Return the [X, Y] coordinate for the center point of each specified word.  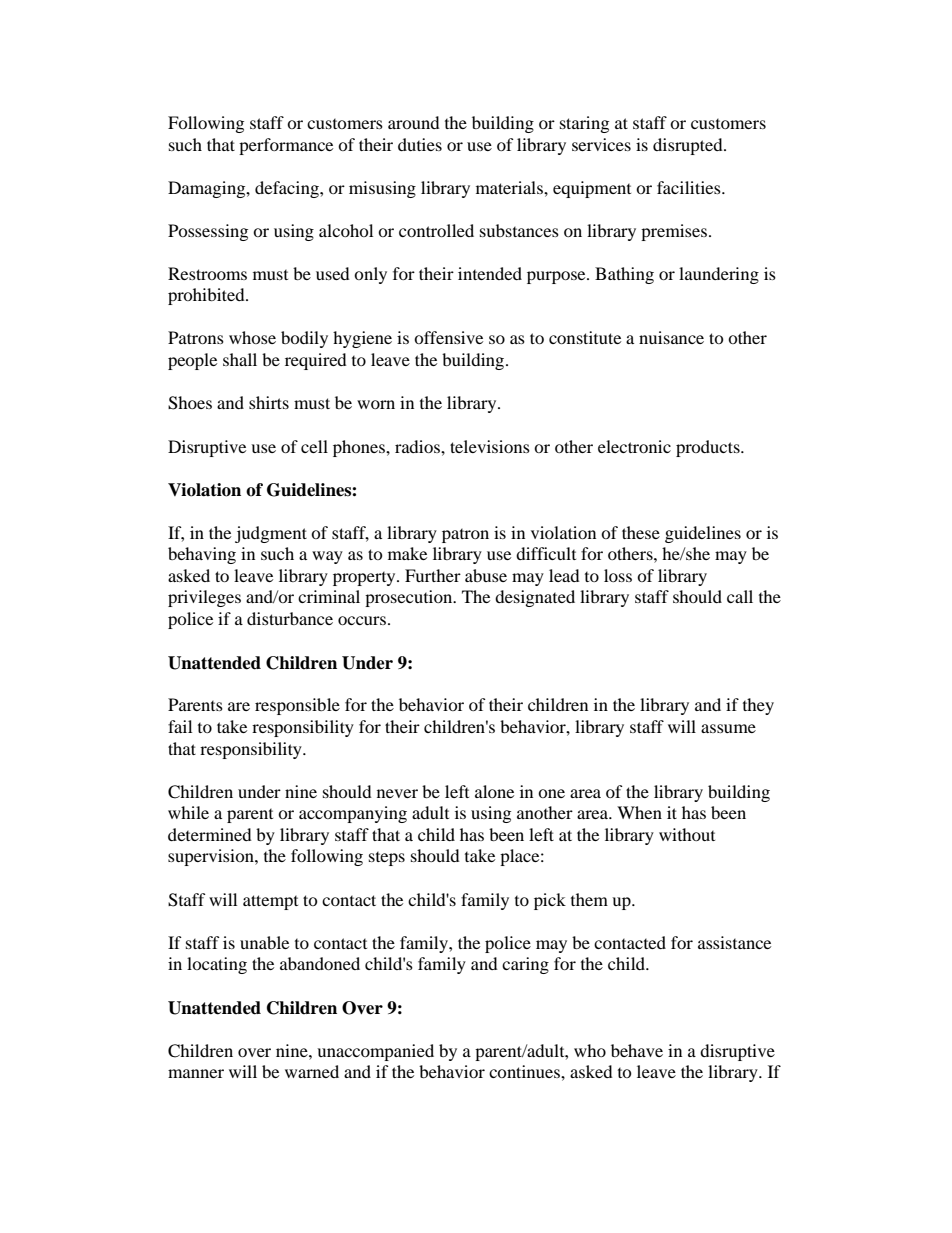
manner [196, 1073]
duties [420, 144]
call [740, 596]
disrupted [689, 146]
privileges [204, 598]
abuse [486, 575]
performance [286, 146]
